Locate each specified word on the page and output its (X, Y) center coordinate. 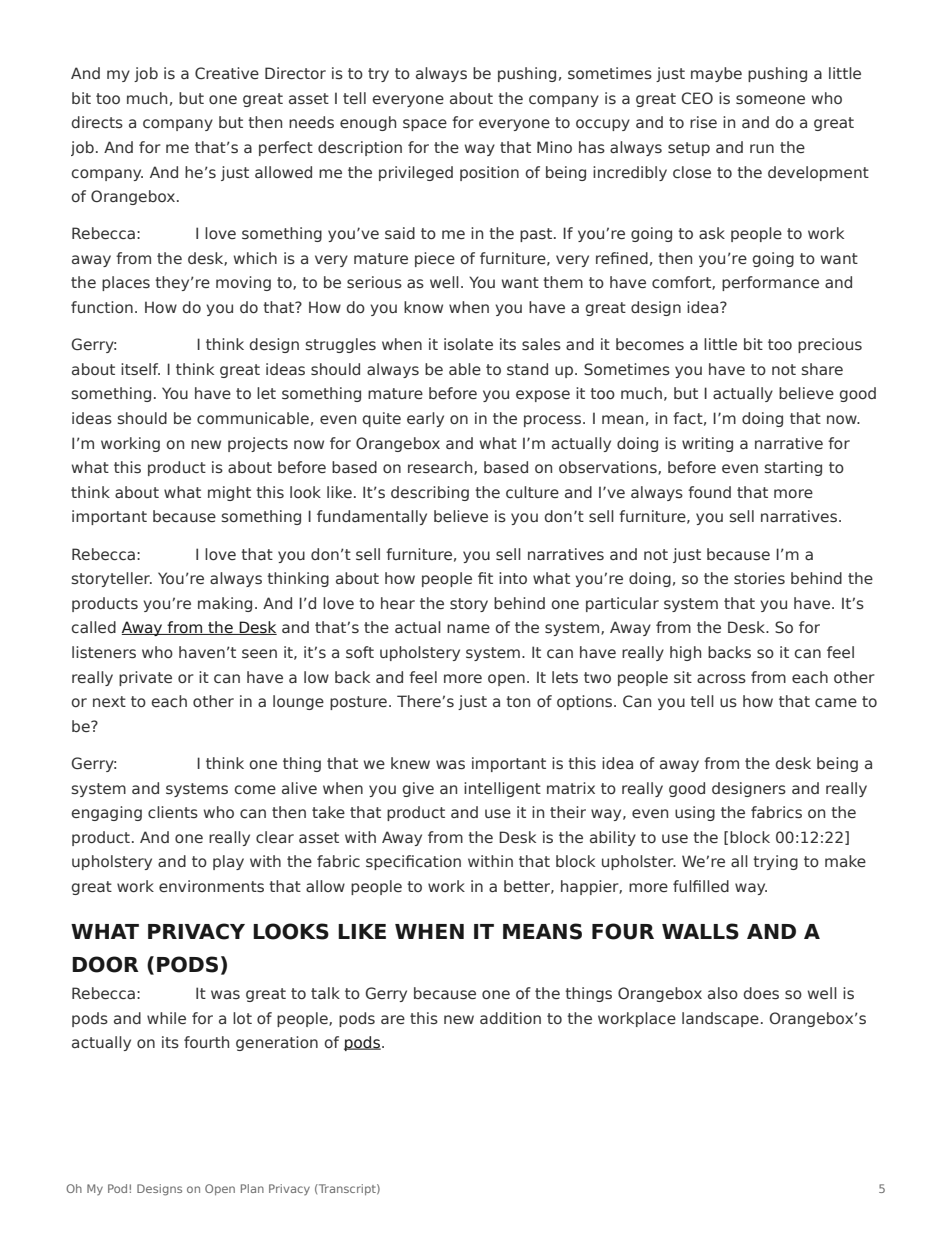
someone (770, 100)
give (418, 789)
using (695, 813)
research (441, 468)
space (425, 125)
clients (173, 812)
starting (793, 468)
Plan (252, 1188)
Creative (227, 73)
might (229, 493)
